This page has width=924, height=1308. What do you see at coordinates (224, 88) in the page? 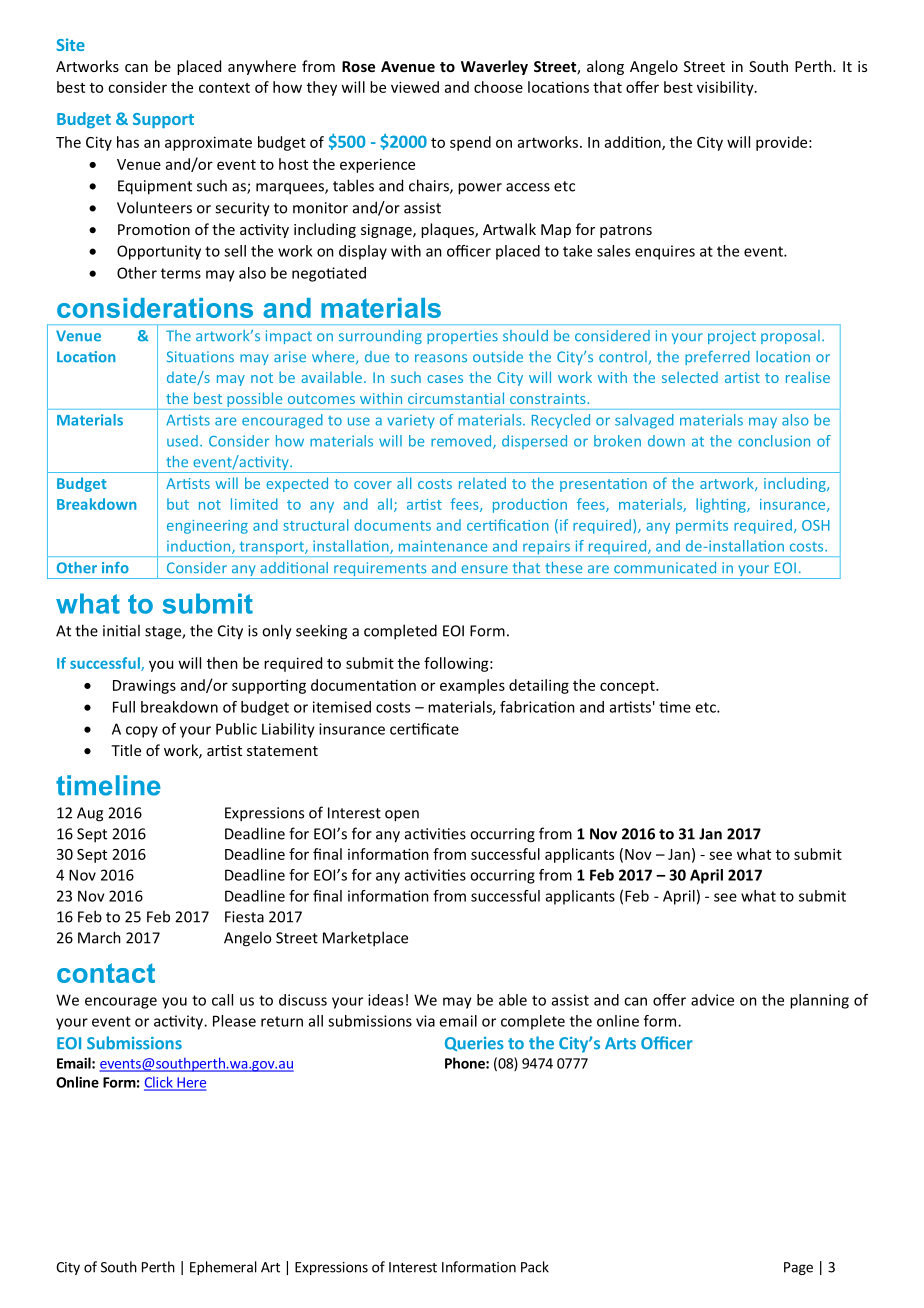
I see `context` at bounding box center [224, 88].
